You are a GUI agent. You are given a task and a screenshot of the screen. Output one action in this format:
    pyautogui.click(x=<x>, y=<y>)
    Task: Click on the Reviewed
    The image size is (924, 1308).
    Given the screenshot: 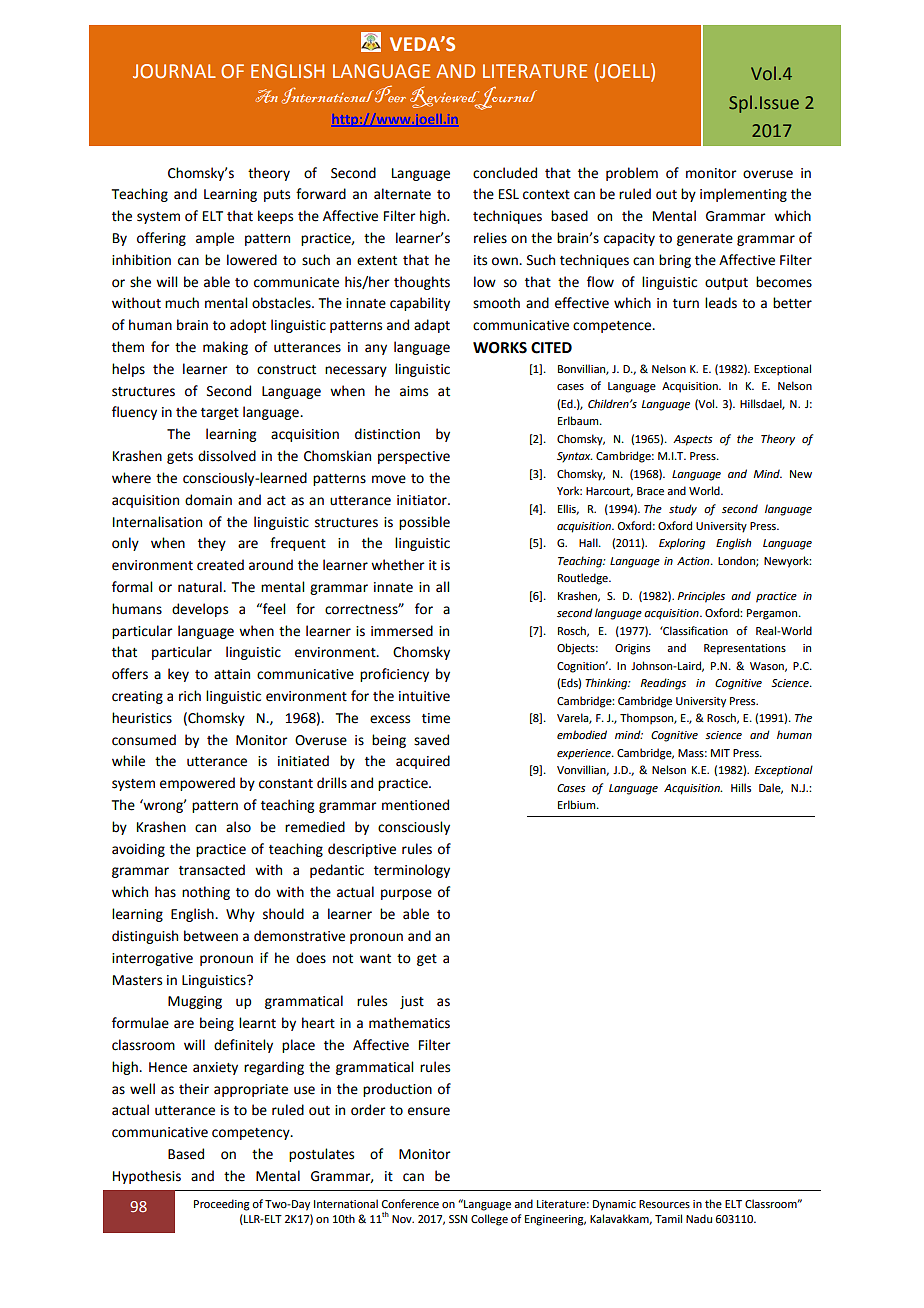 What is the action you would take?
    pyautogui.click(x=446, y=98)
